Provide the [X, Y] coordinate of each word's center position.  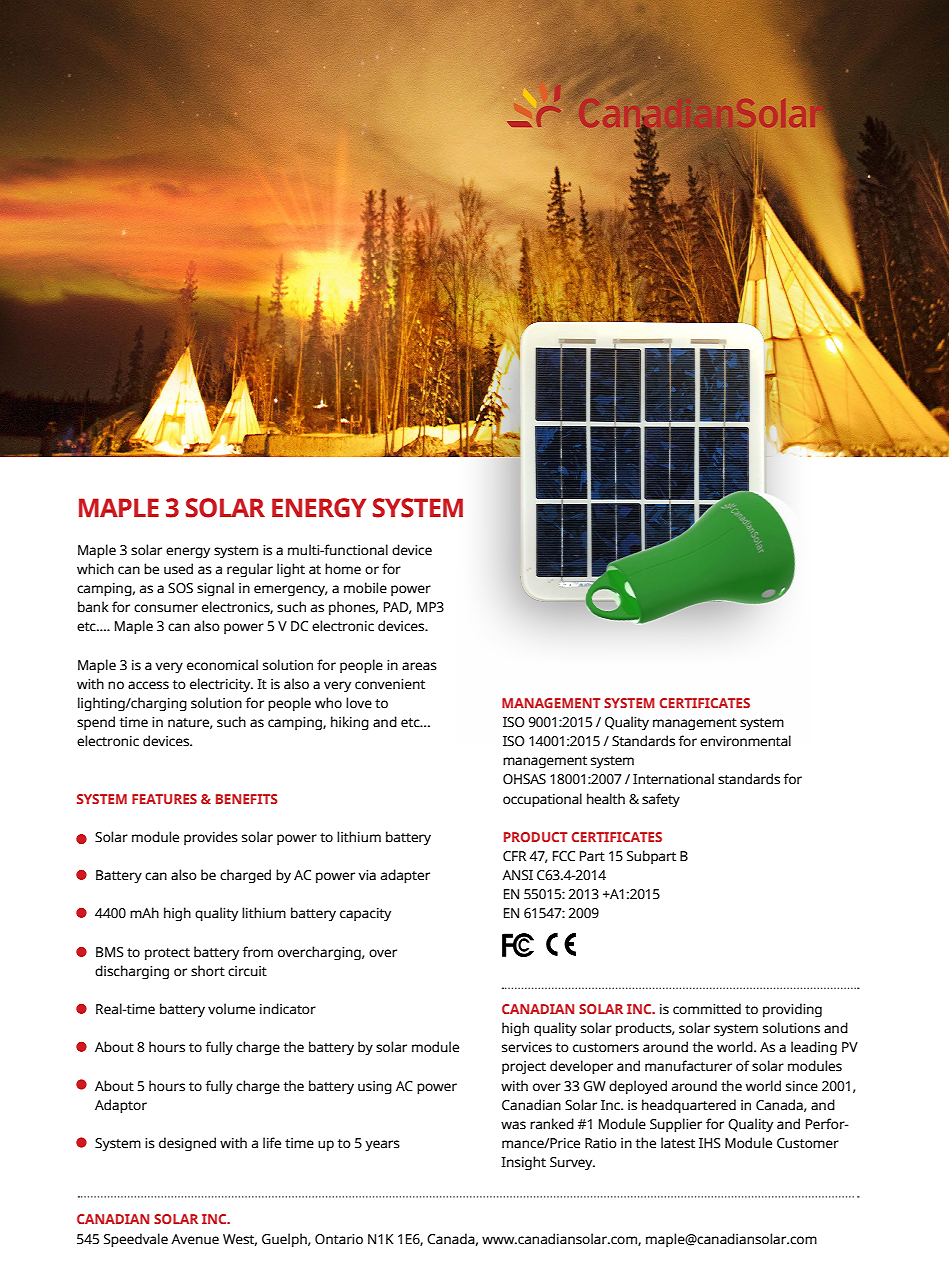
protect [167, 954]
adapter [405, 876]
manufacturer [688, 1066]
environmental [745, 741]
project [524, 1067]
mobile [365, 588]
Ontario [339, 1239]
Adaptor [121, 1106]
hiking [350, 723]
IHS [710, 1143]
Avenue [195, 1239]
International [673, 779]
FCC [564, 856]
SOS [180, 588]
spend [96, 723]
